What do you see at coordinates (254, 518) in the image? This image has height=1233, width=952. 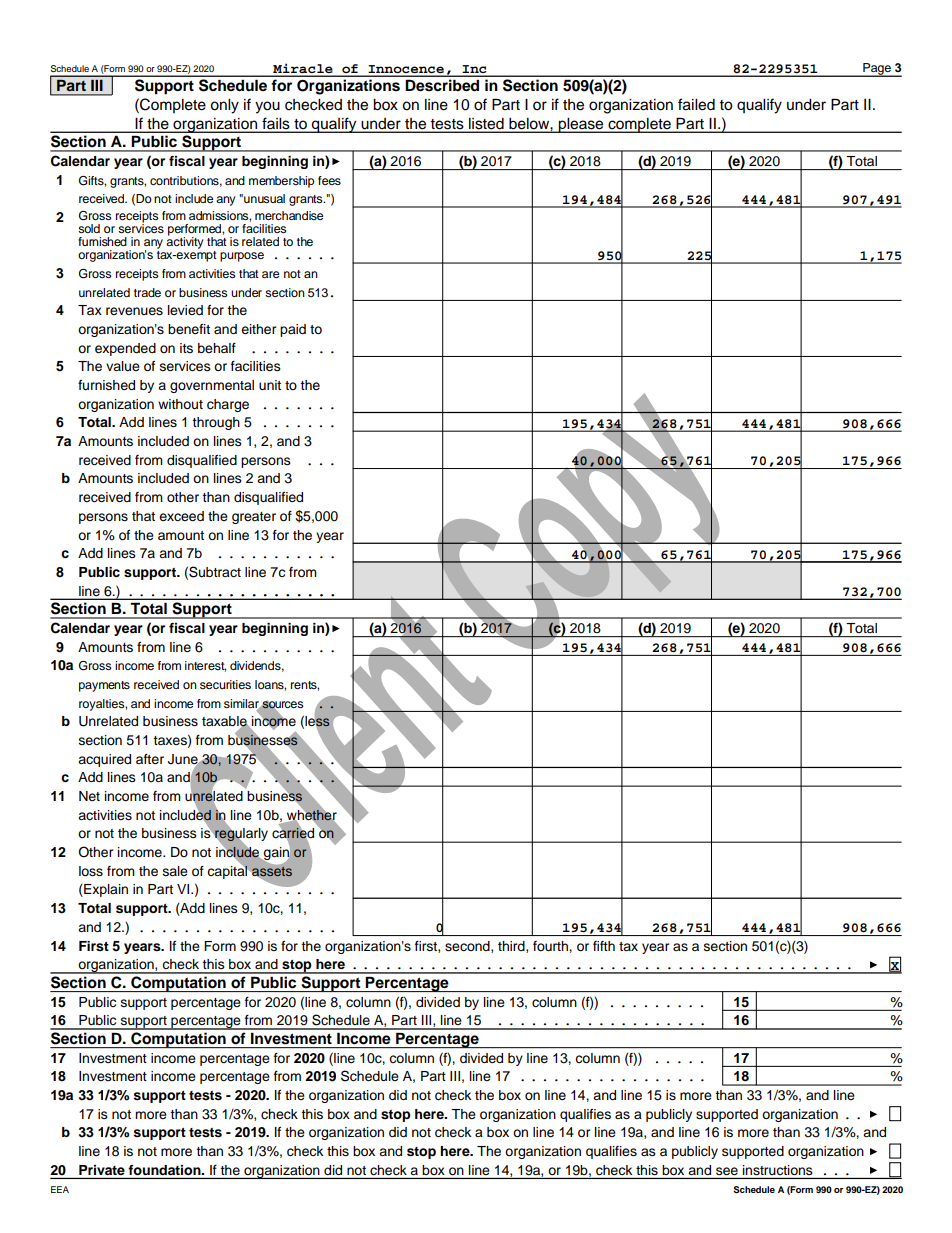 I see `greater` at bounding box center [254, 518].
